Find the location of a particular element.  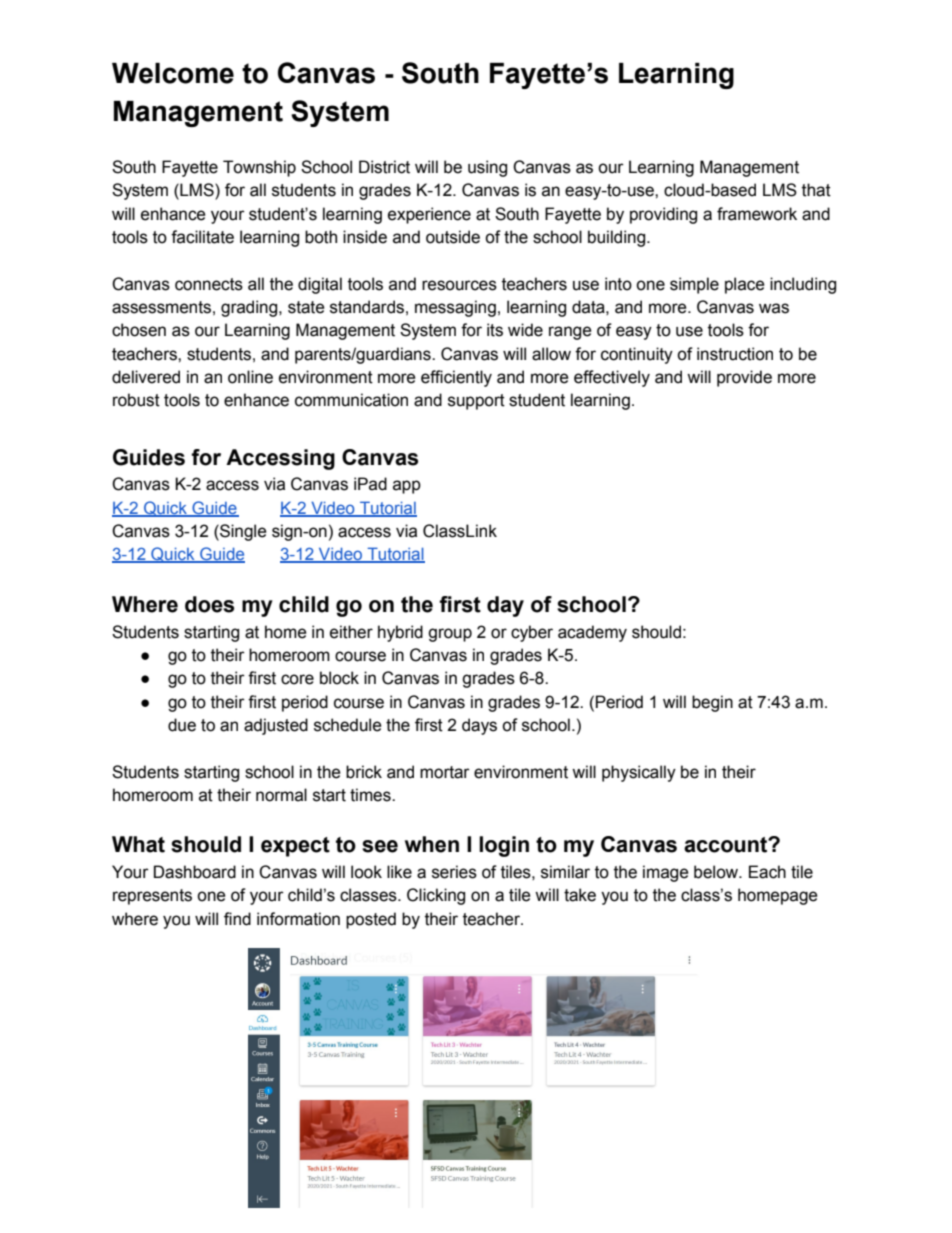

does is located at coordinates (209, 604).
